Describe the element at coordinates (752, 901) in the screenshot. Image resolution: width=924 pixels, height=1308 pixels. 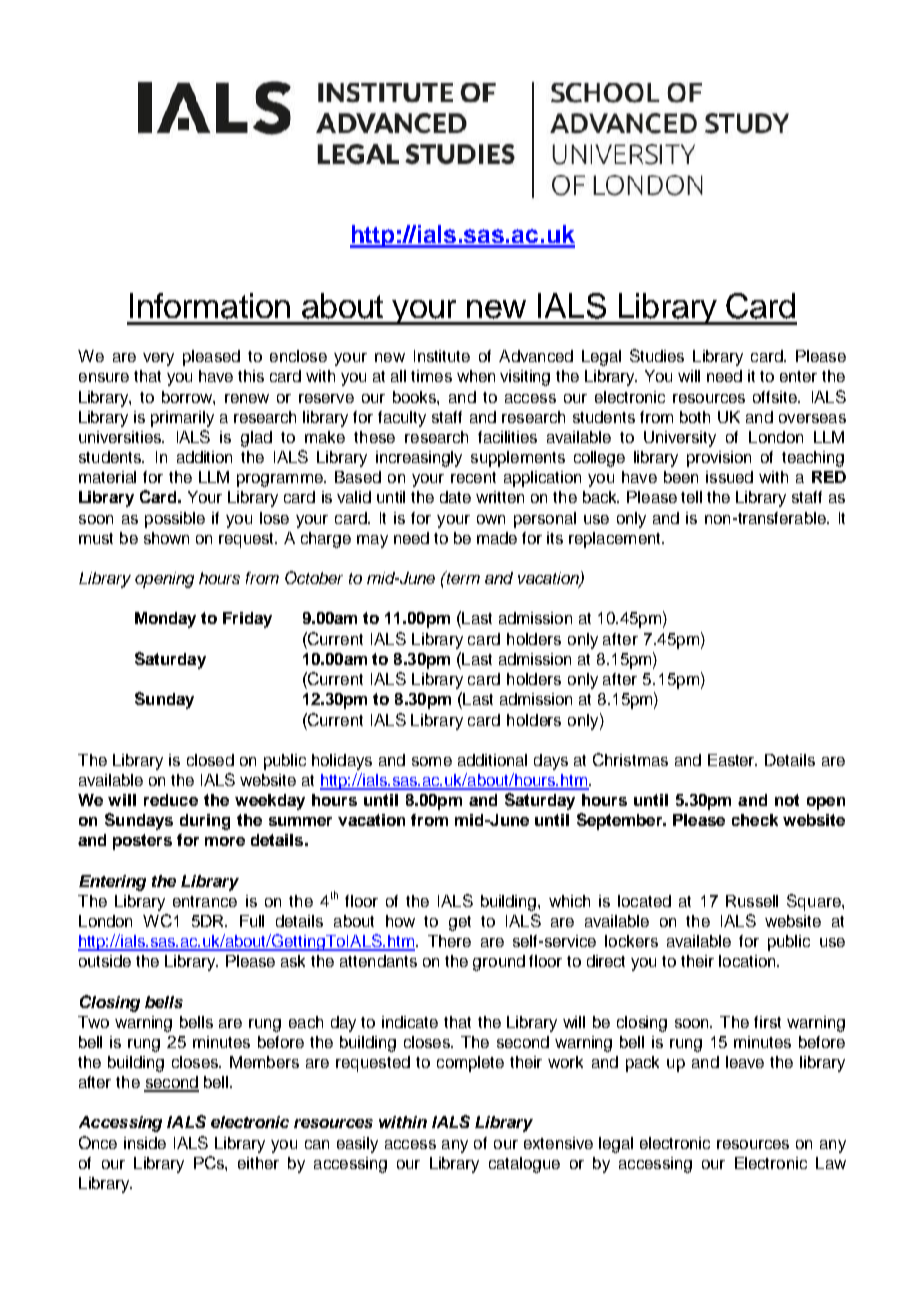
I see `Russell` at that location.
